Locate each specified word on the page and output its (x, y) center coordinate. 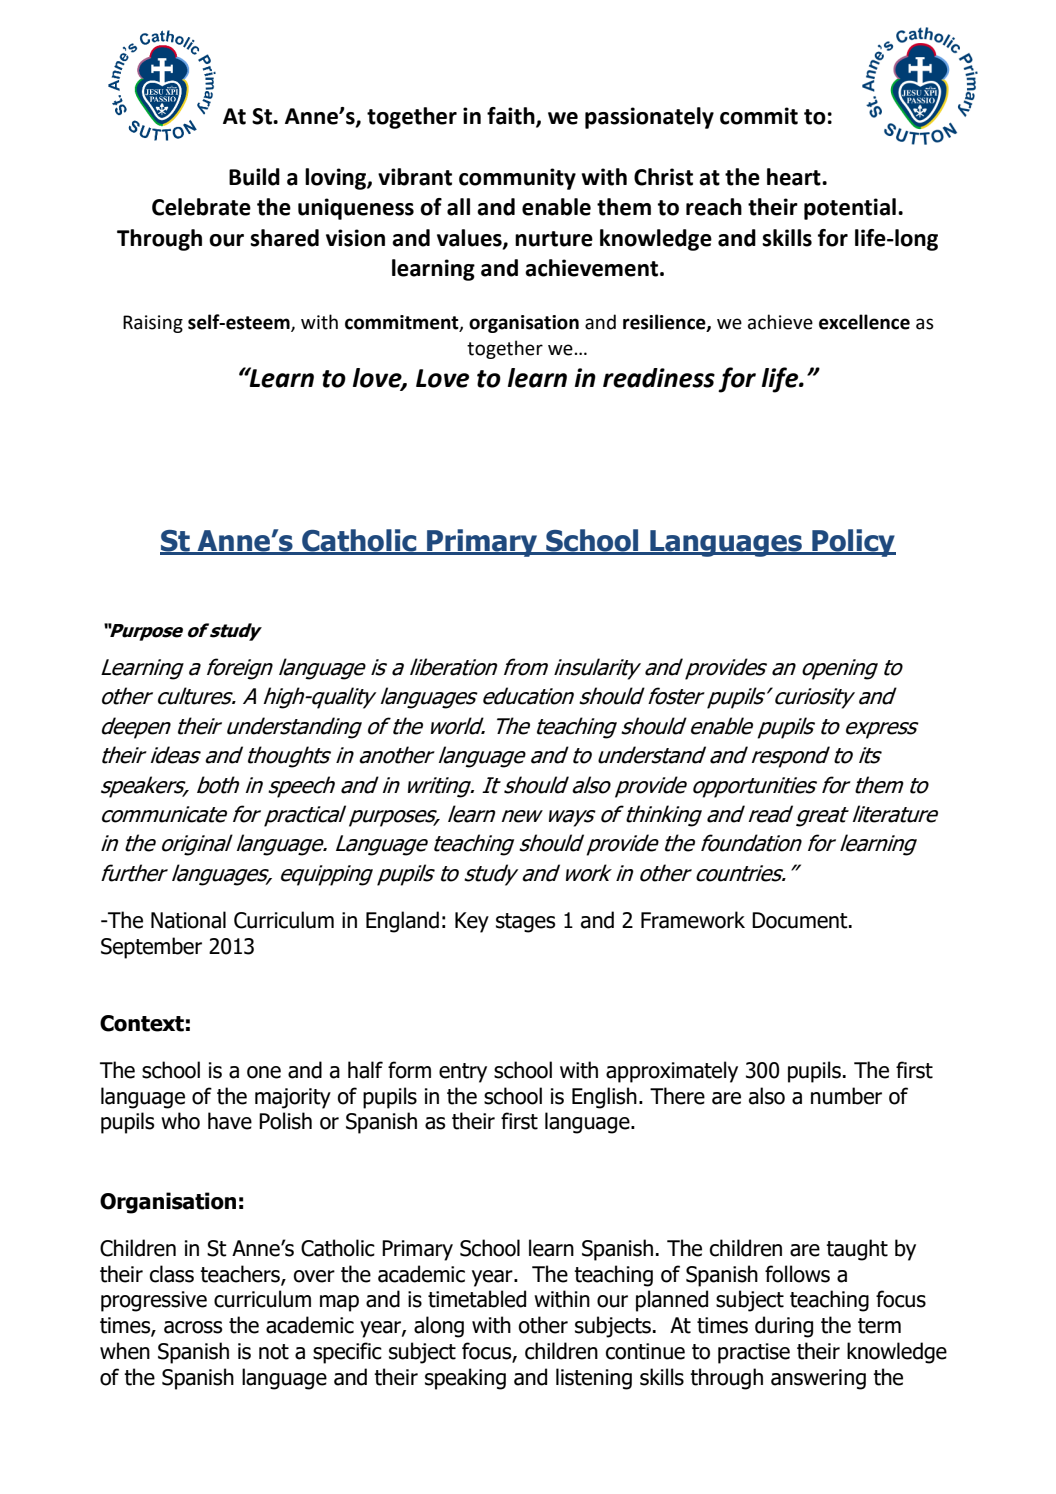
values (470, 238)
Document (801, 920)
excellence (864, 322)
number (846, 1096)
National (188, 920)
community (517, 179)
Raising (153, 324)
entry (463, 1073)
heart (795, 177)
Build (254, 177)
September (151, 948)
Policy (853, 543)
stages (526, 923)
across (193, 1327)
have (230, 1121)
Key (472, 922)
